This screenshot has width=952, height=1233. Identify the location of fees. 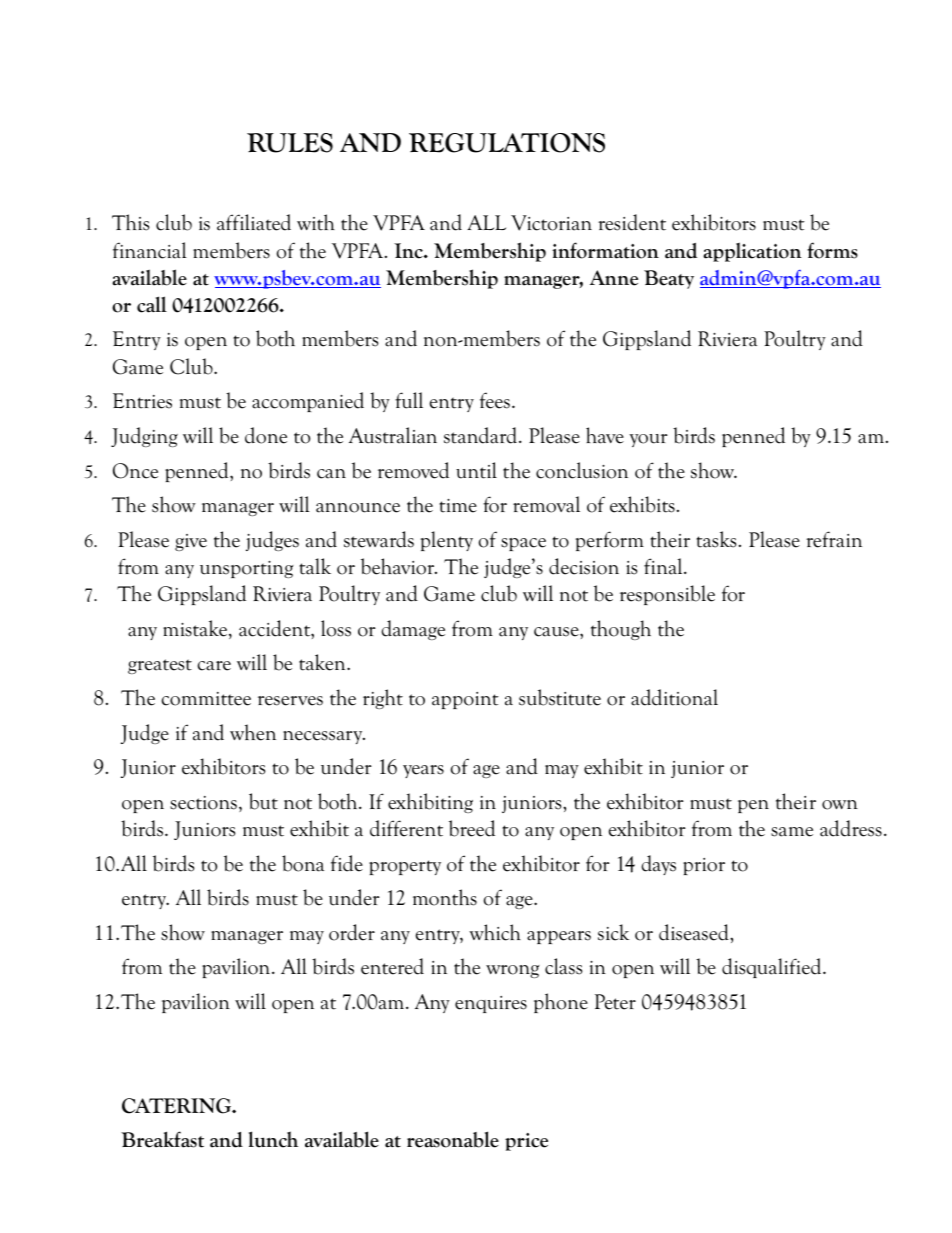
(495, 400).
